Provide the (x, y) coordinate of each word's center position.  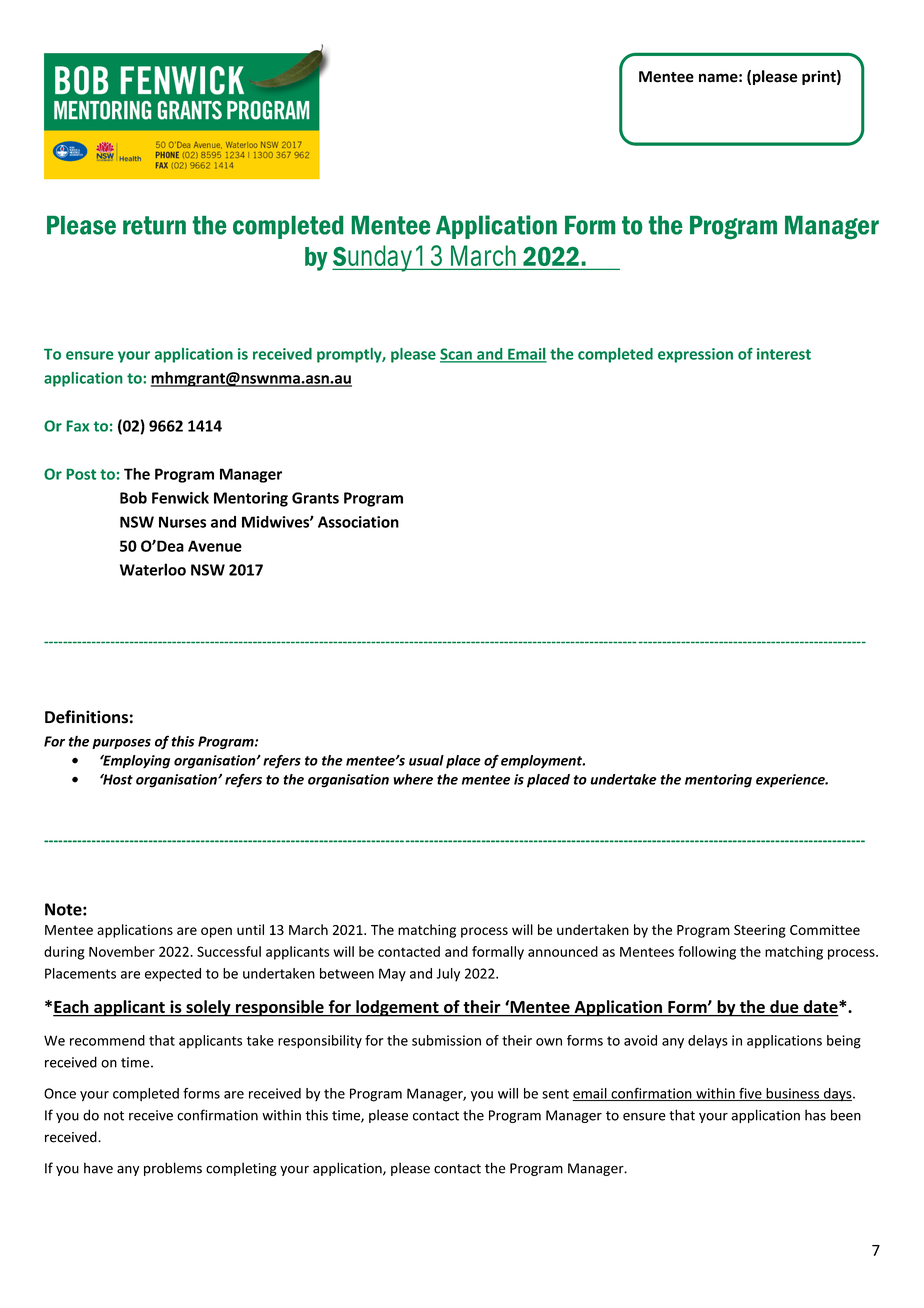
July (448, 975)
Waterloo (153, 569)
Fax (77, 426)
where (413, 779)
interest (784, 354)
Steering (760, 931)
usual (426, 760)
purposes (121, 744)
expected (173, 975)
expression (695, 355)
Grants (315, 498)
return (154, 225)
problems (173, 1169)
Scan (457, 355)
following (707, 953)
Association (358, 522)
